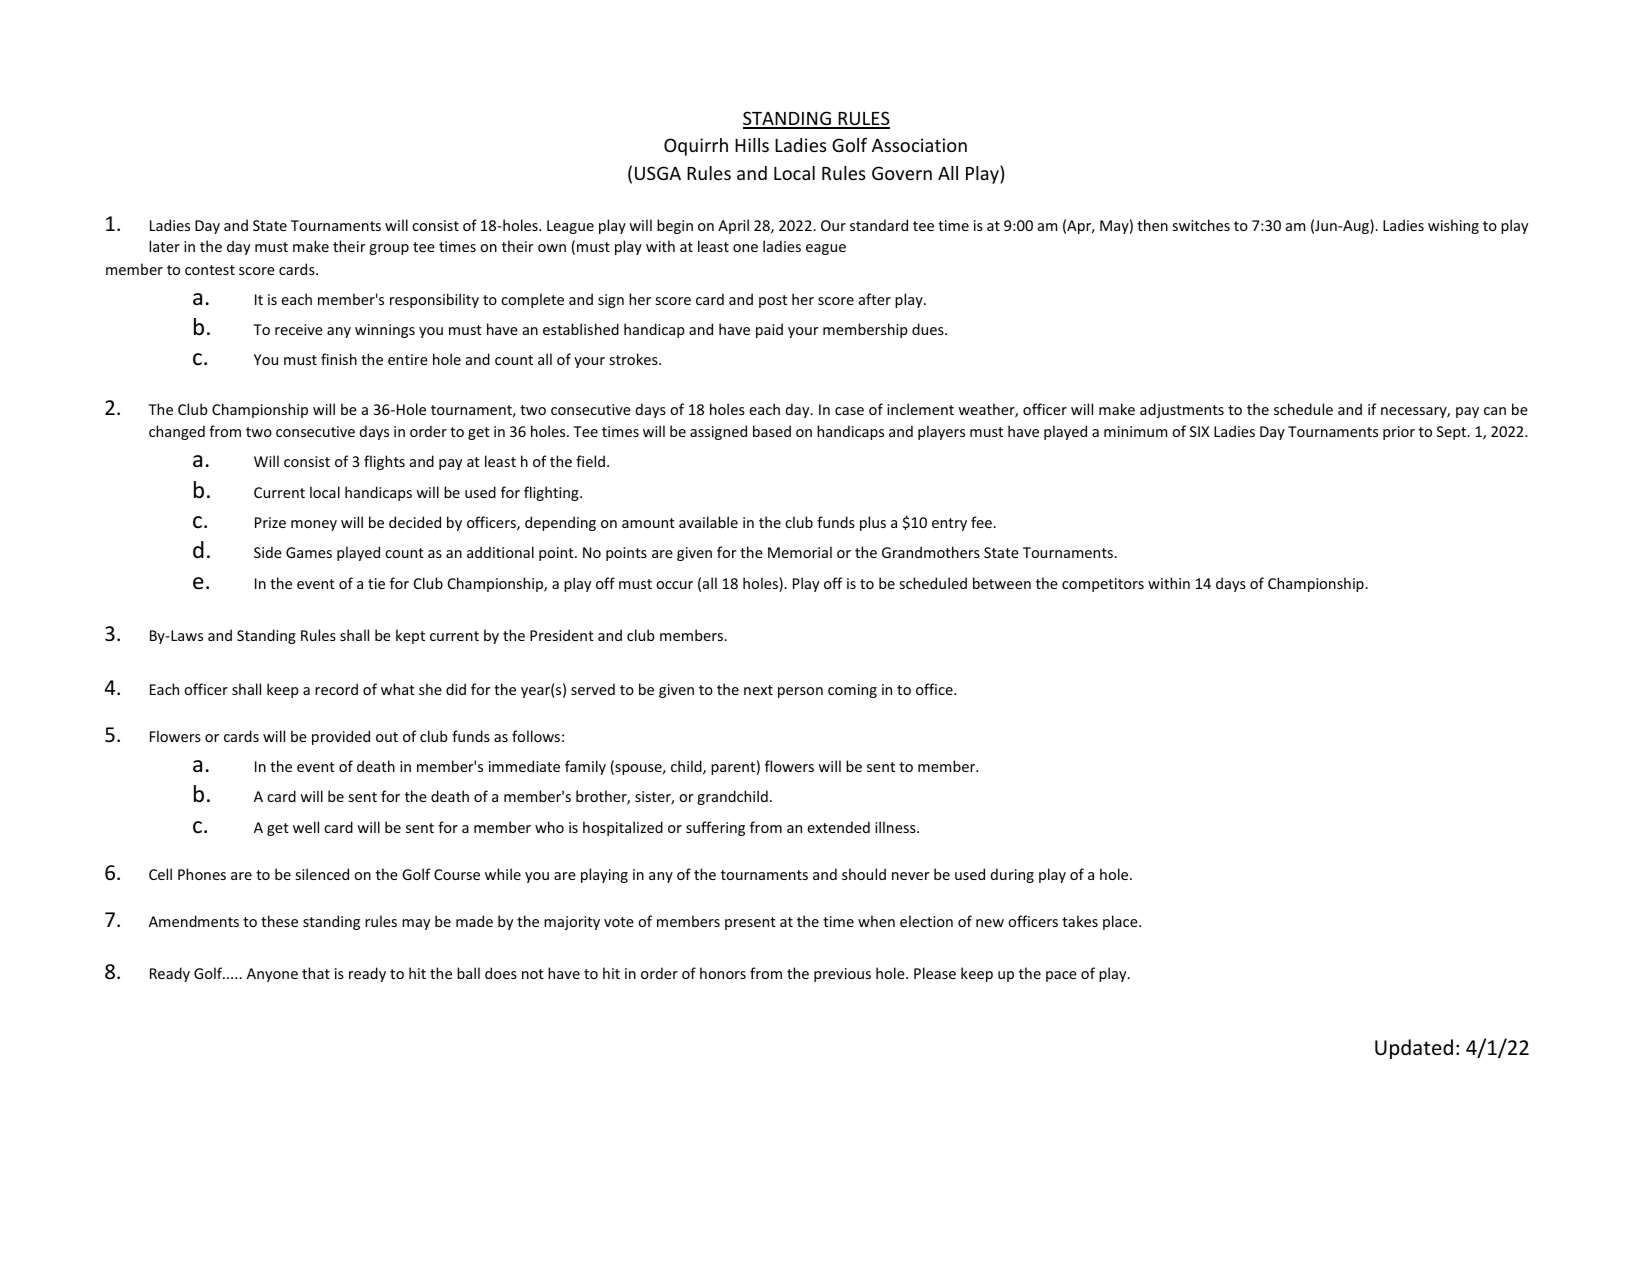  I want to click on coming, so click(852, 691).
